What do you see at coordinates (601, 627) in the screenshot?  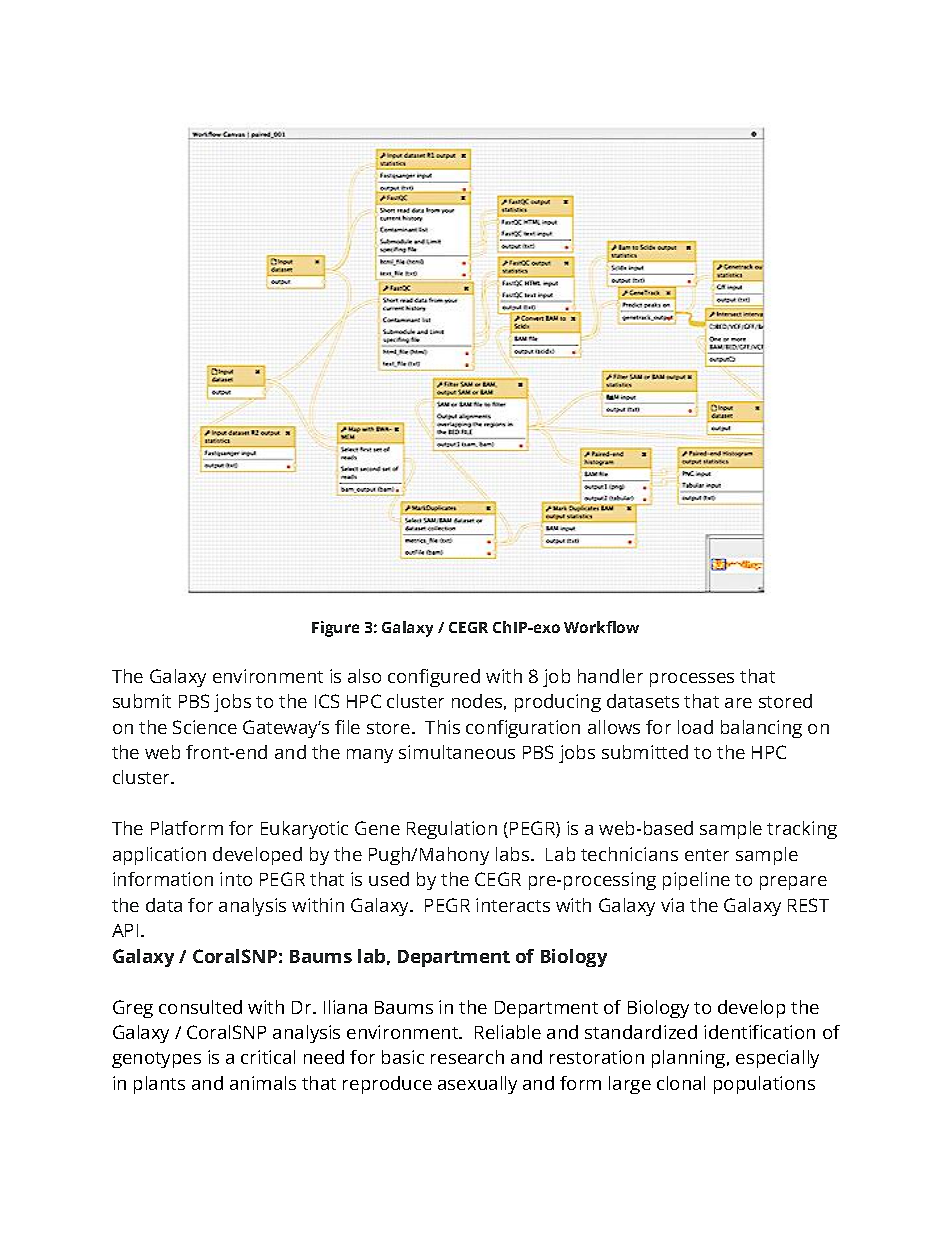 I see `Workflow` at bounding box center [601, 627].
